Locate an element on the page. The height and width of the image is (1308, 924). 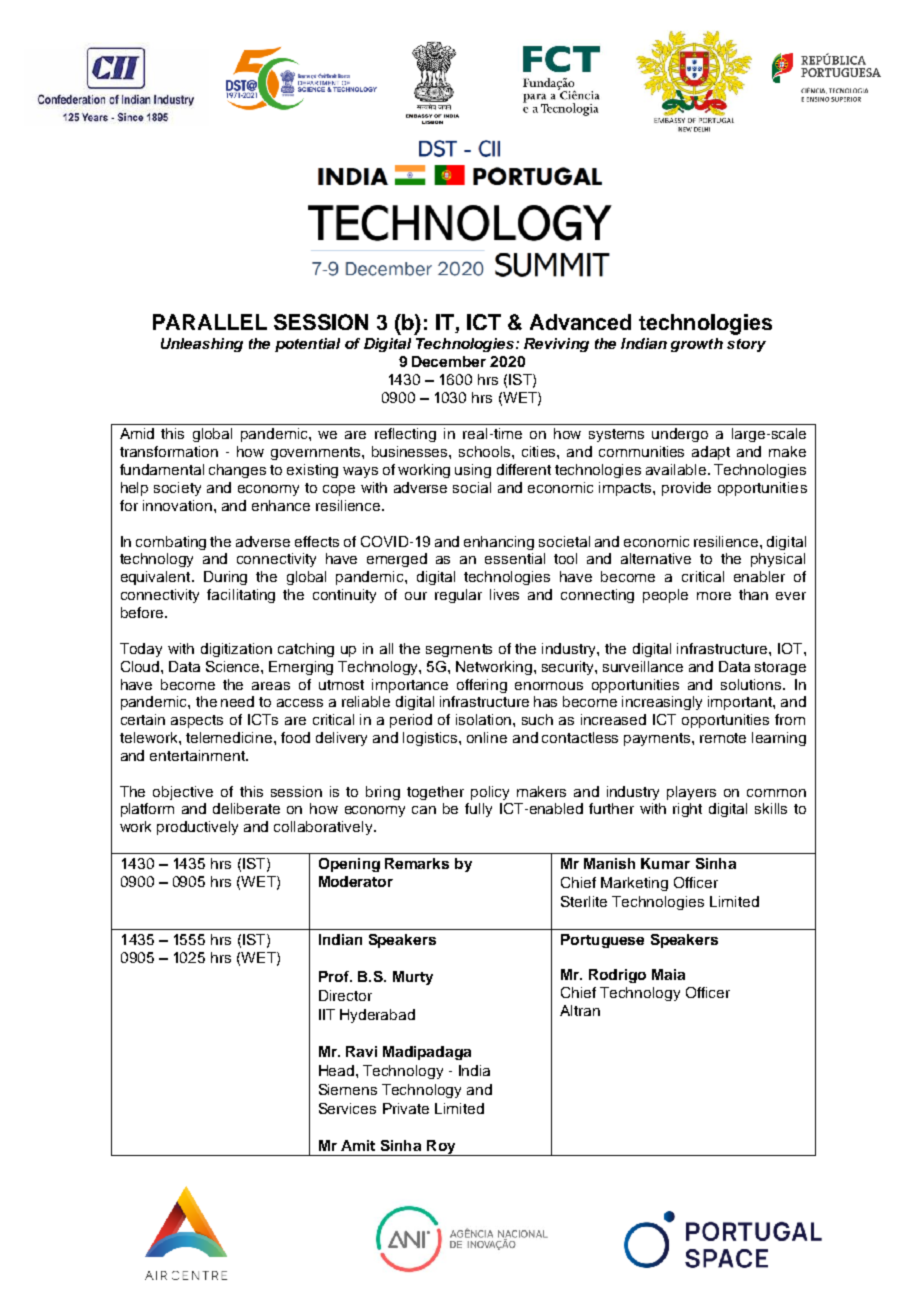
social is located at coordinates (472, 487).
